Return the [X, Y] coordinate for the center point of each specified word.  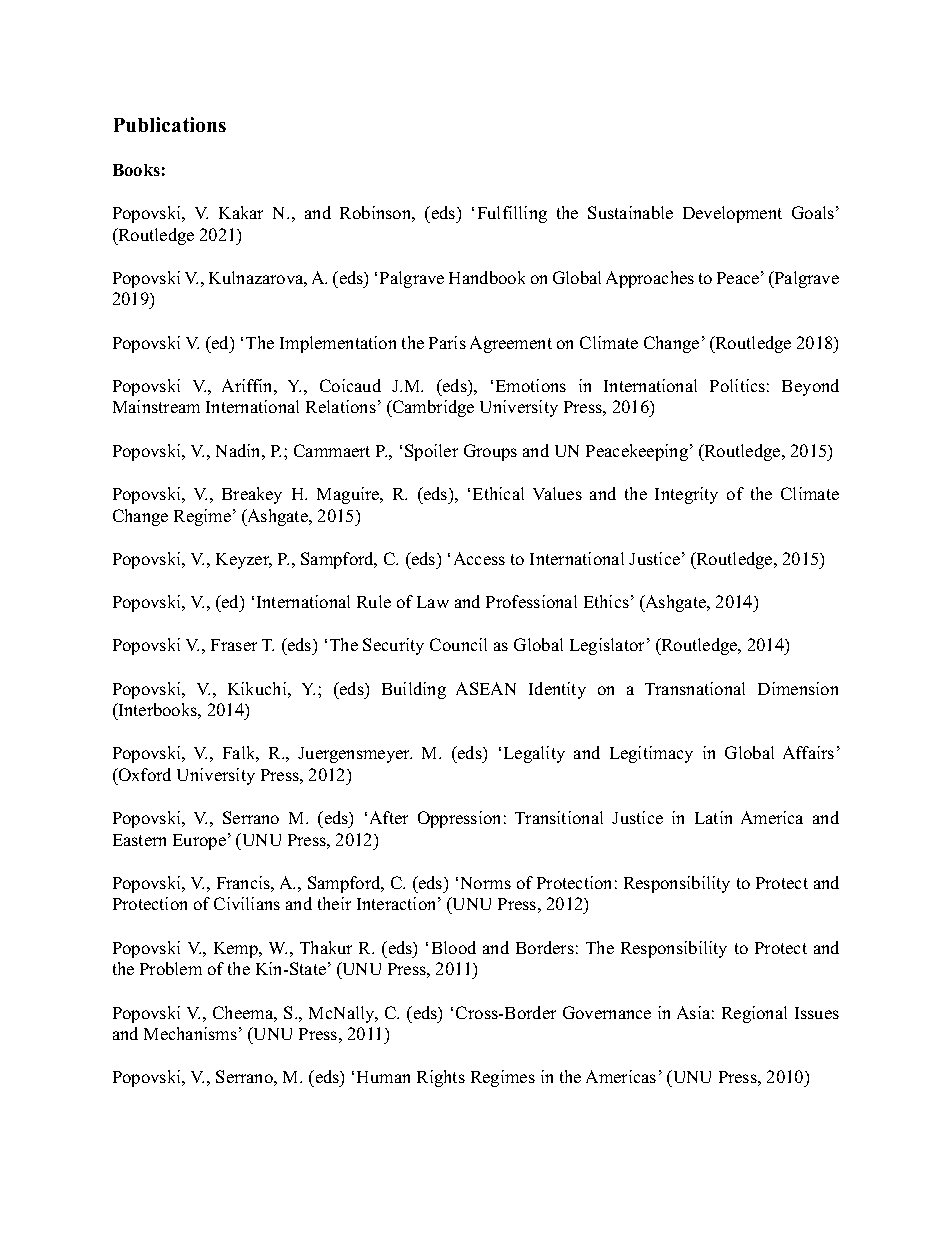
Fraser [234, 645]
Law [433, 602]
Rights [441, 1078]
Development [732, 214]
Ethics [606, 601]
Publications [170, 124]
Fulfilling [512, 214]
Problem [171, 968]
